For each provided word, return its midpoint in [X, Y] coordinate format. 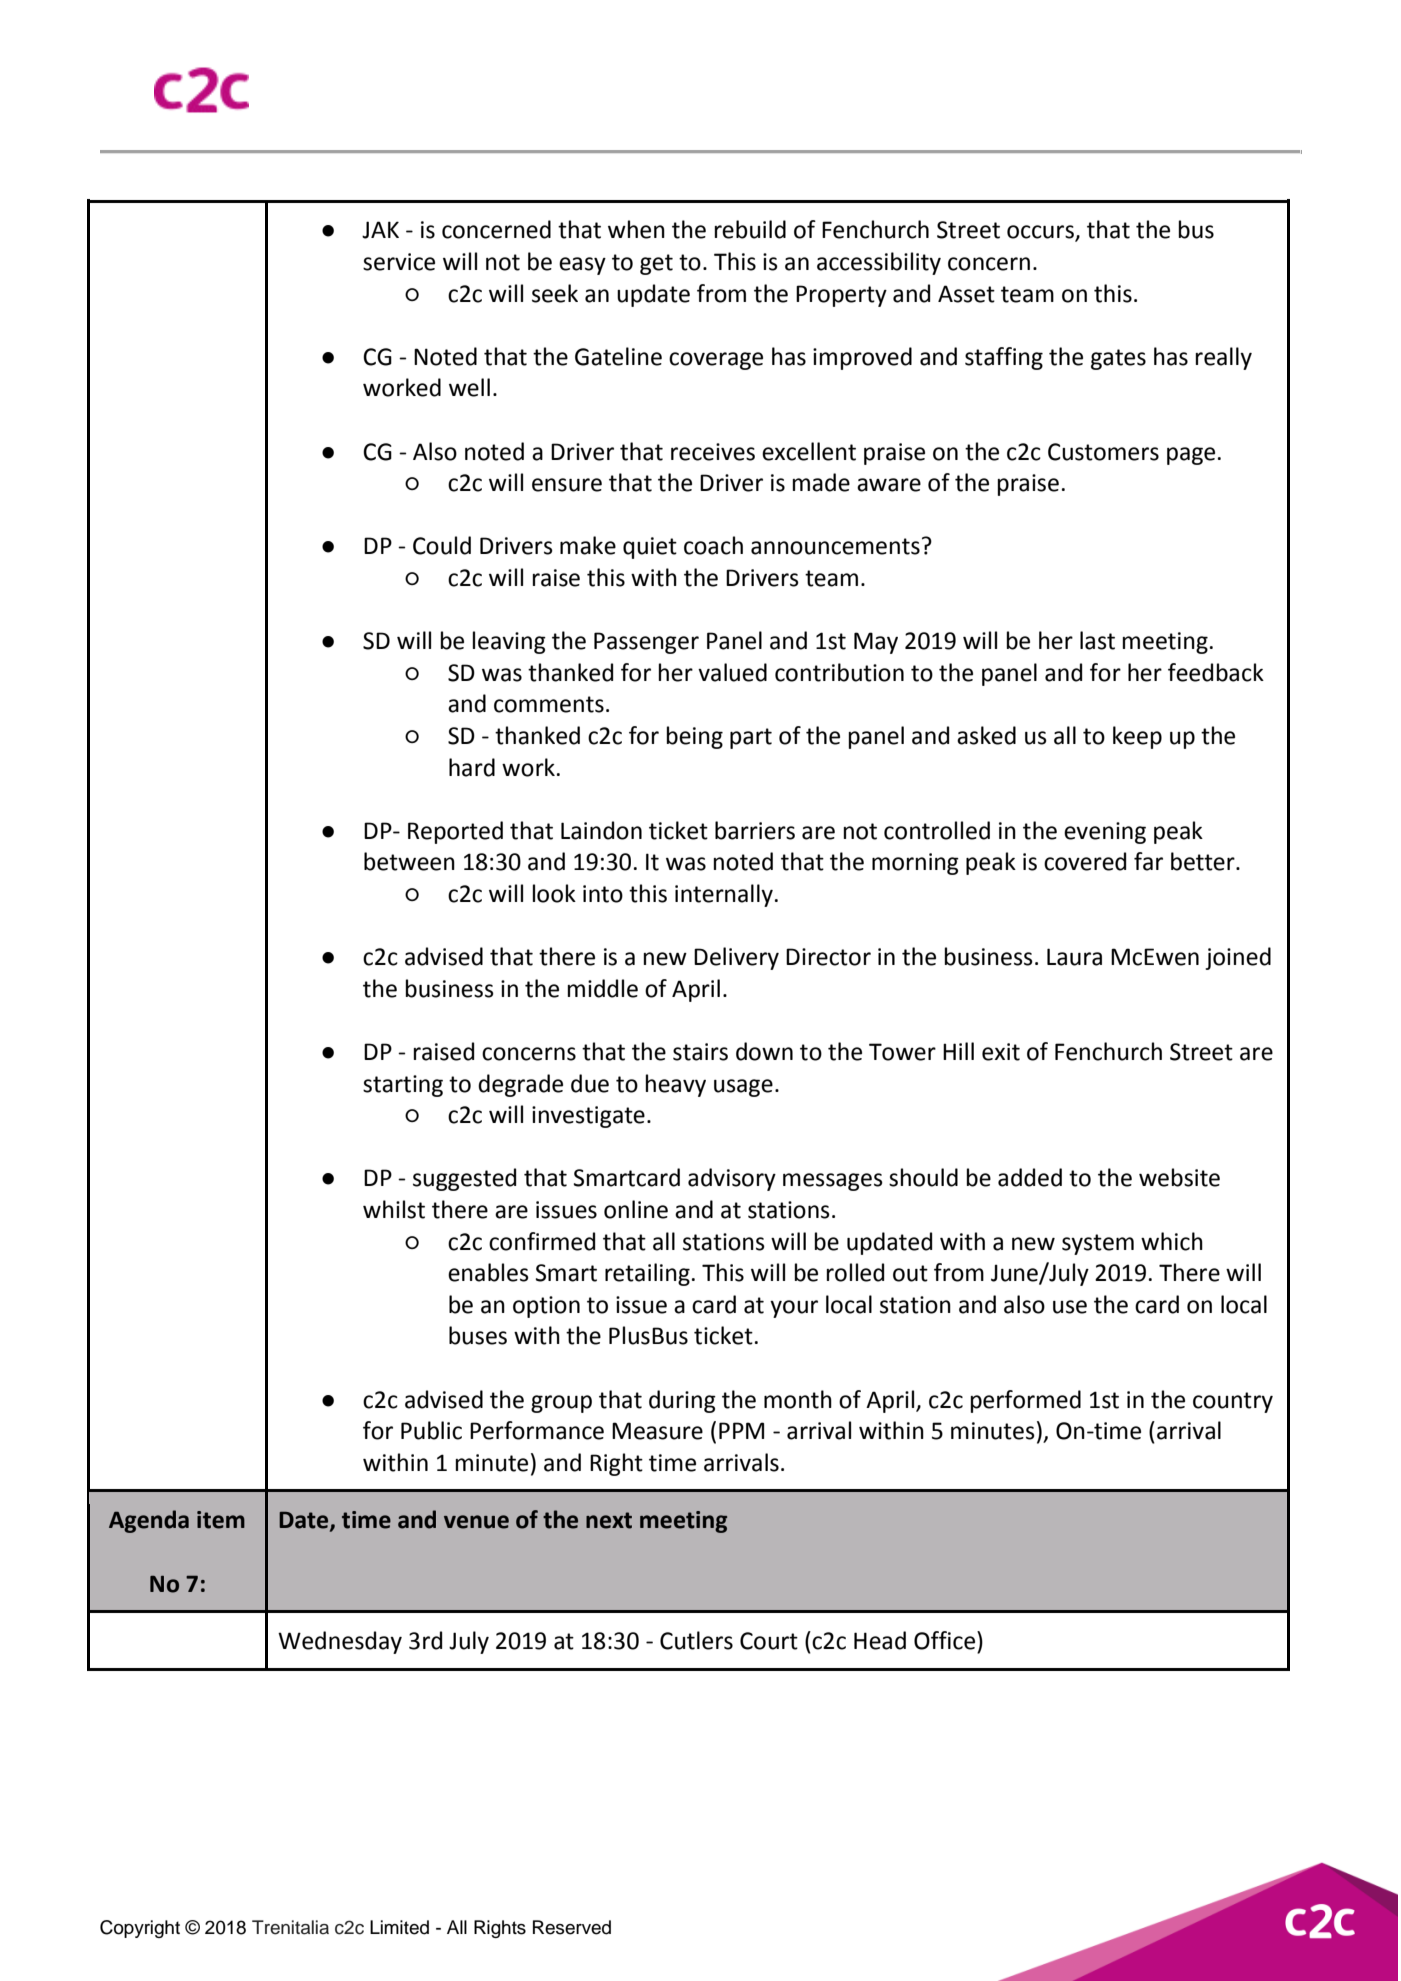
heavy [676, 1085]
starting [403, 1086]
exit [1001, 1052]
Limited [399, 1927]
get [656, 264]
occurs [1041, 233]
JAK [380, 230]
